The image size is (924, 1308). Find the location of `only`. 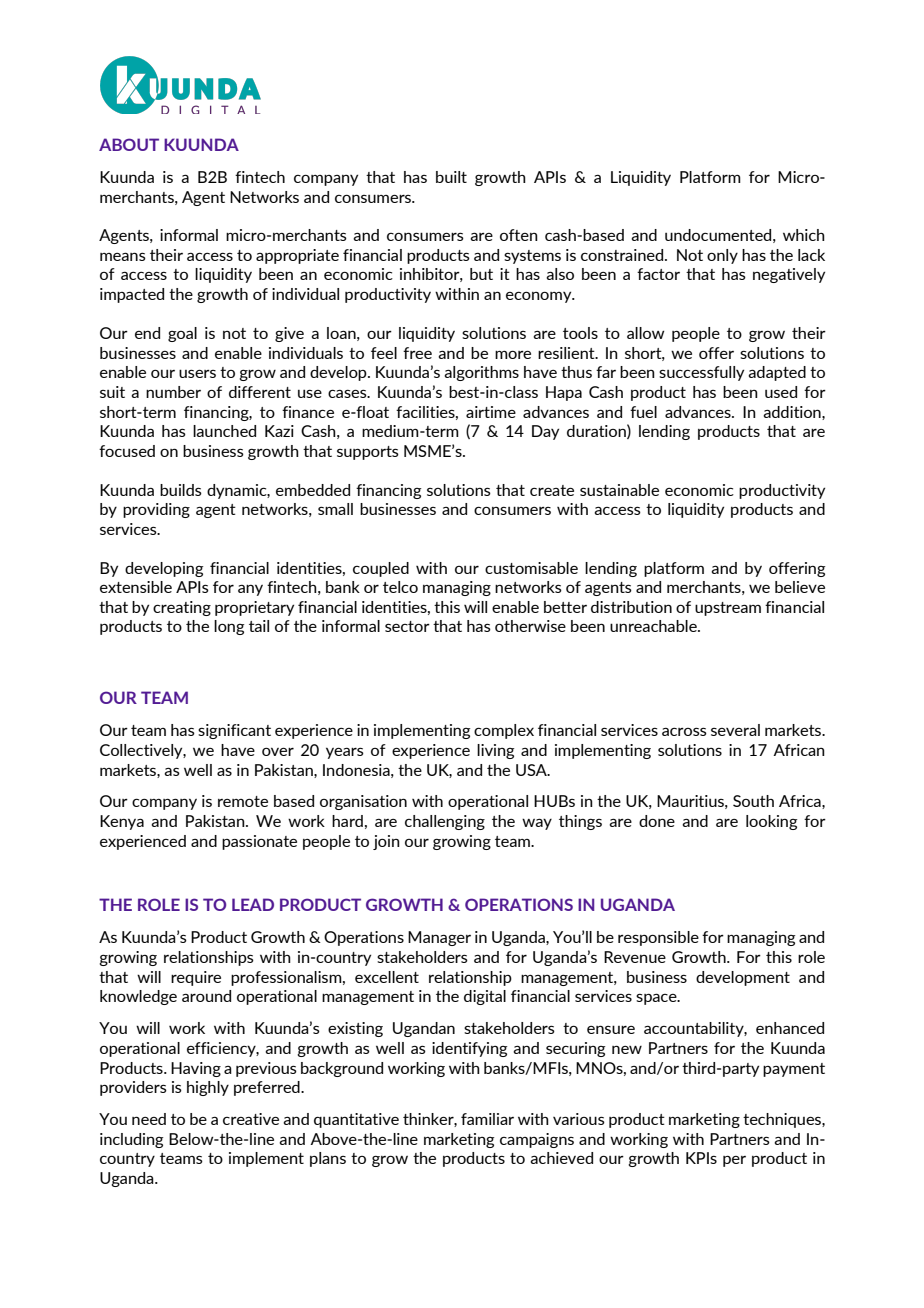

only is located at coordinates (722, 256).
